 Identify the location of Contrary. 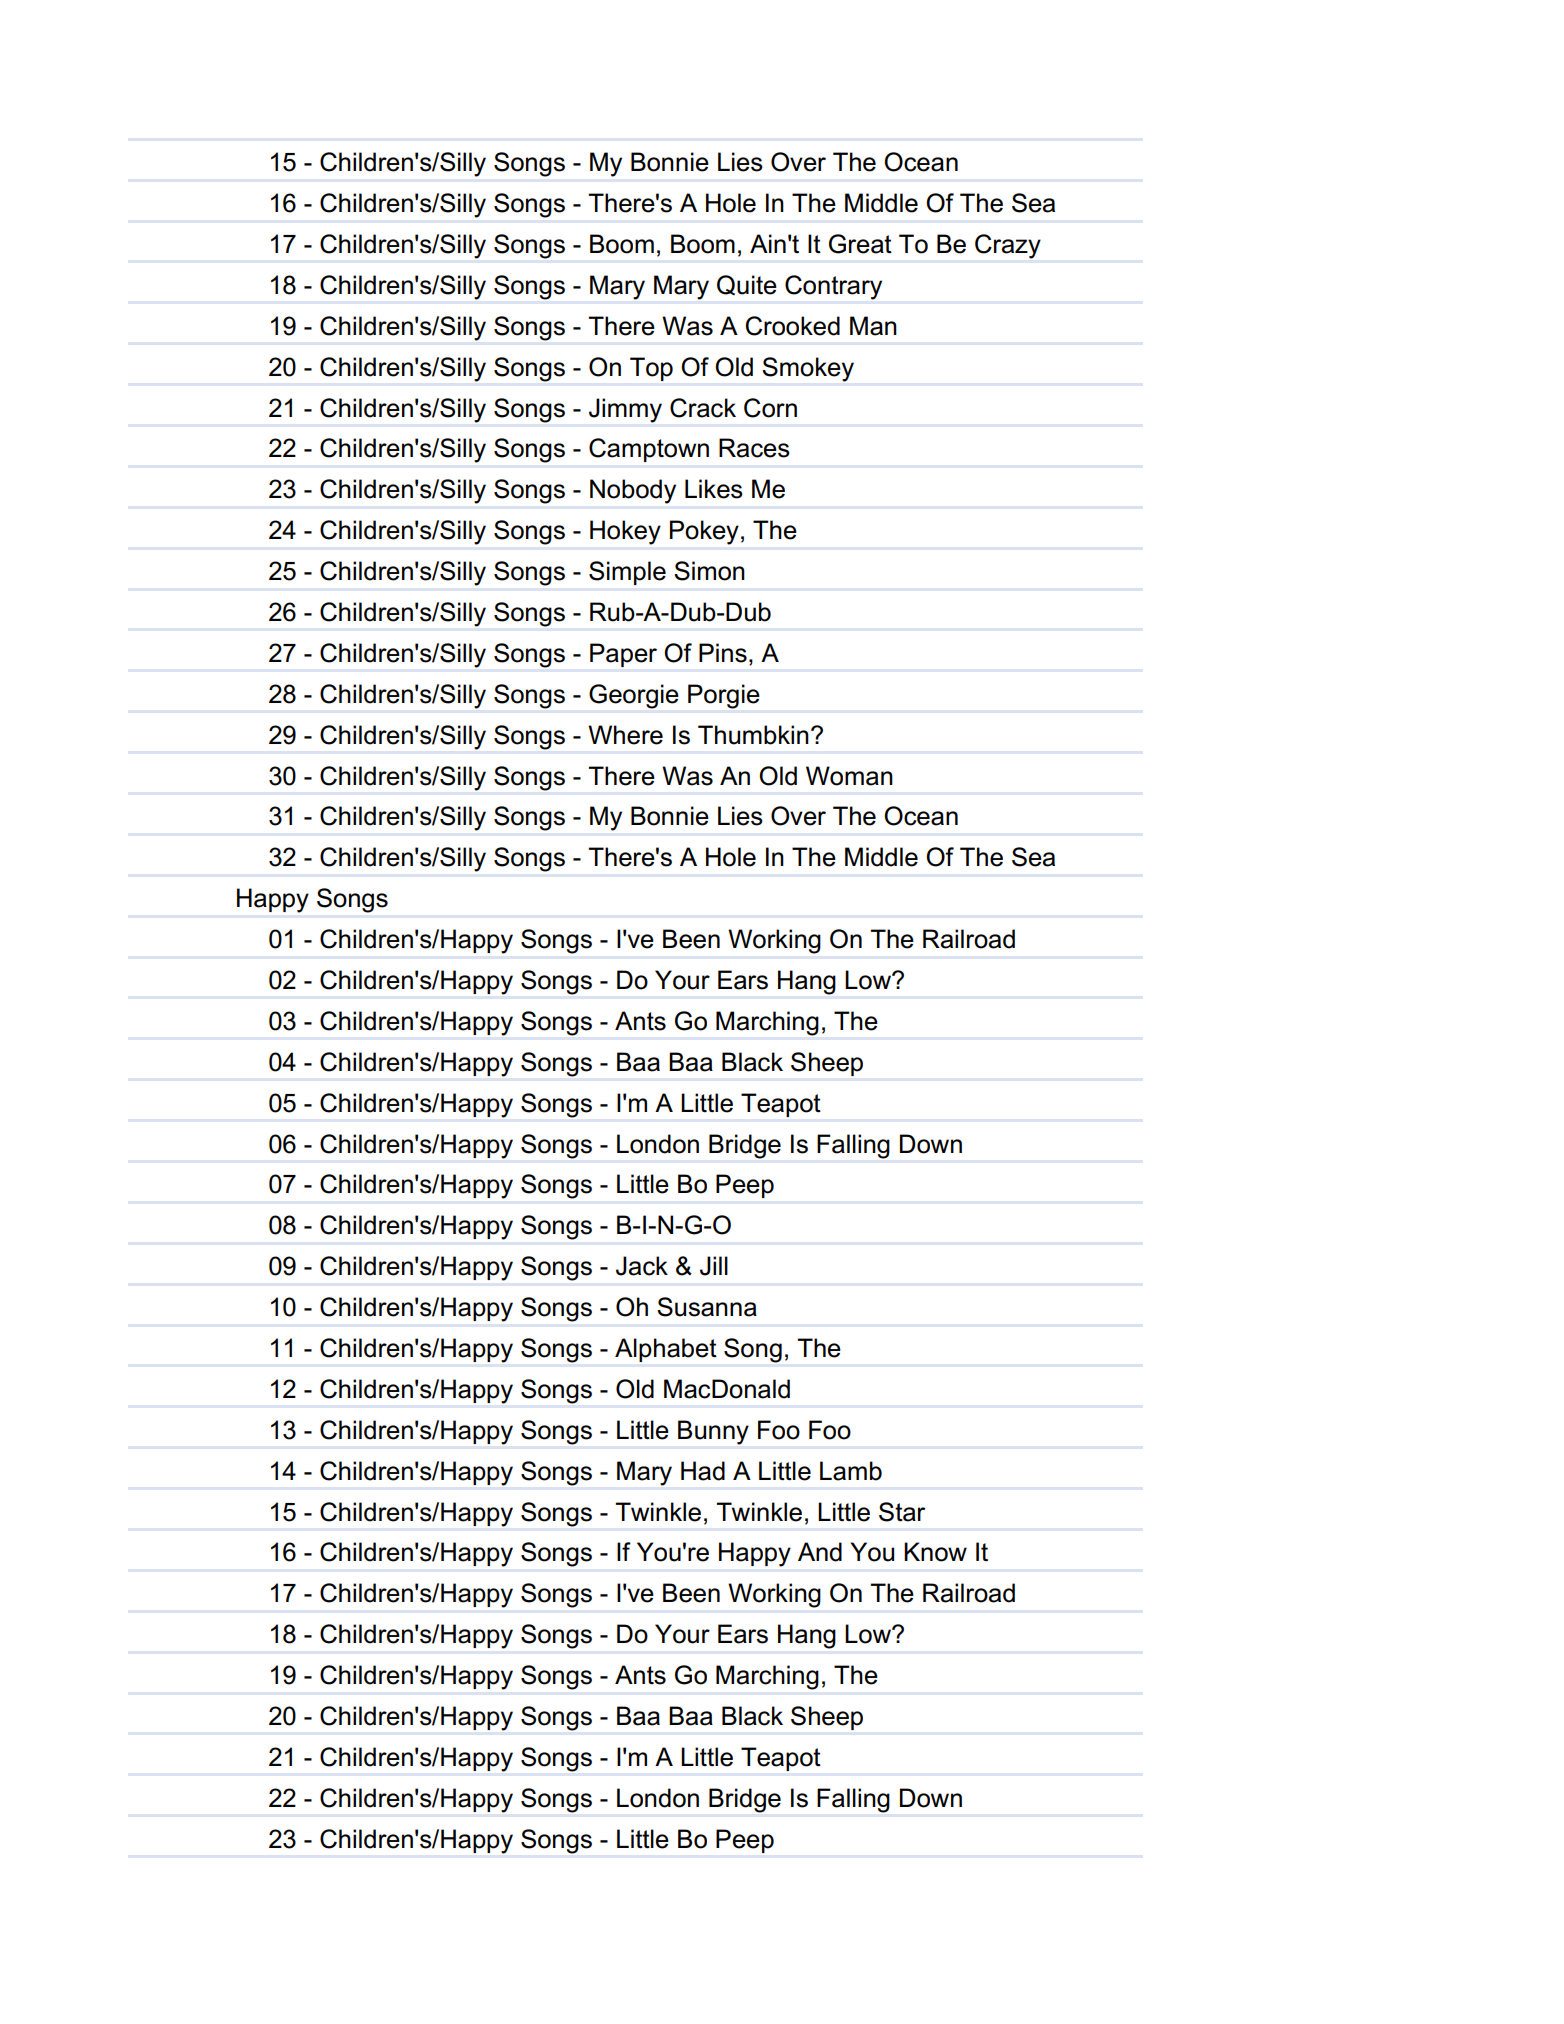
(833, 287).
